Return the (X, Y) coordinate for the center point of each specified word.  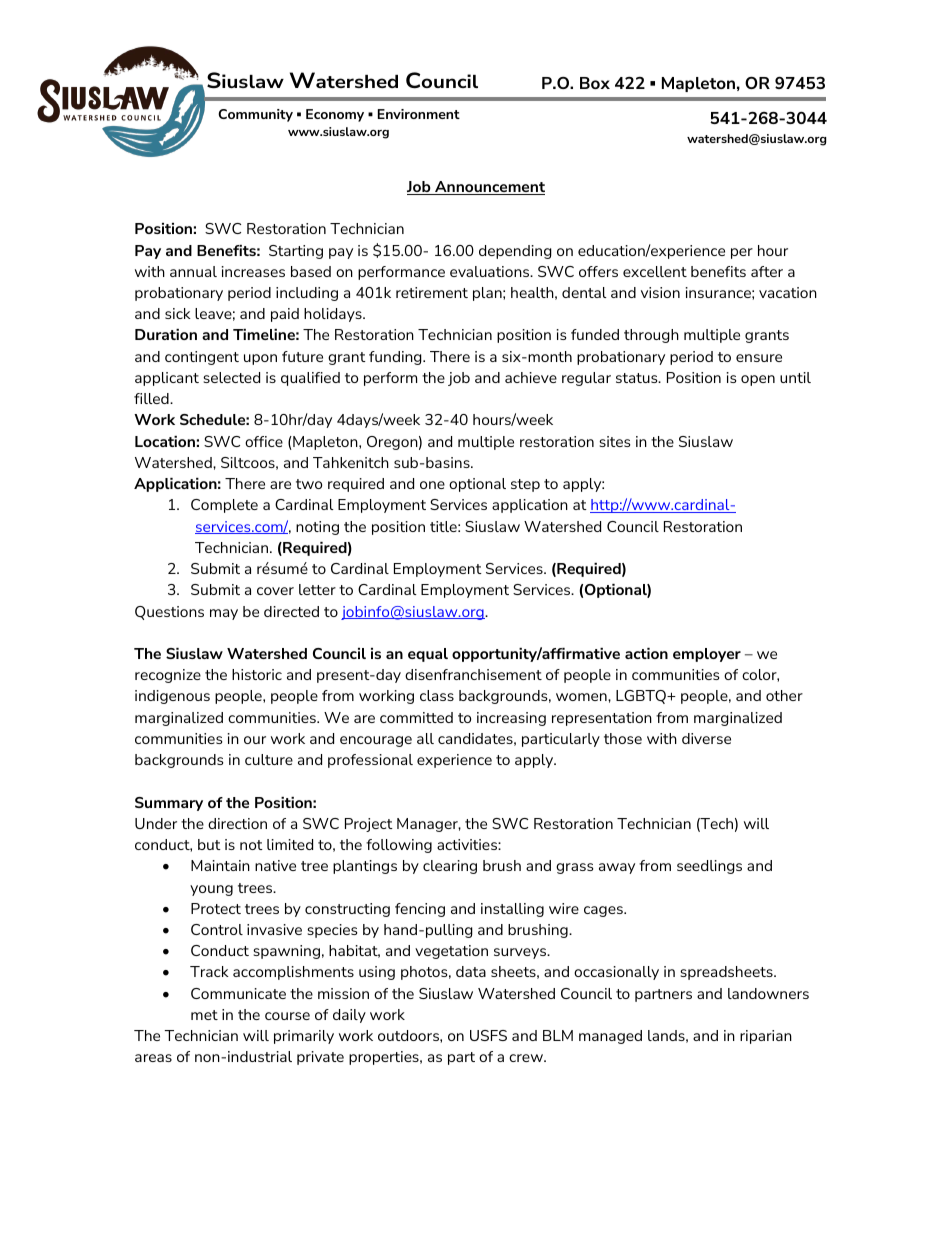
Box (595, 83)
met (204, 1015)
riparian (766, 1037)
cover (275, 591)
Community (255, 115)
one (432, 485)
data (471, 971)
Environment (419, 114)
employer (707, 655)
